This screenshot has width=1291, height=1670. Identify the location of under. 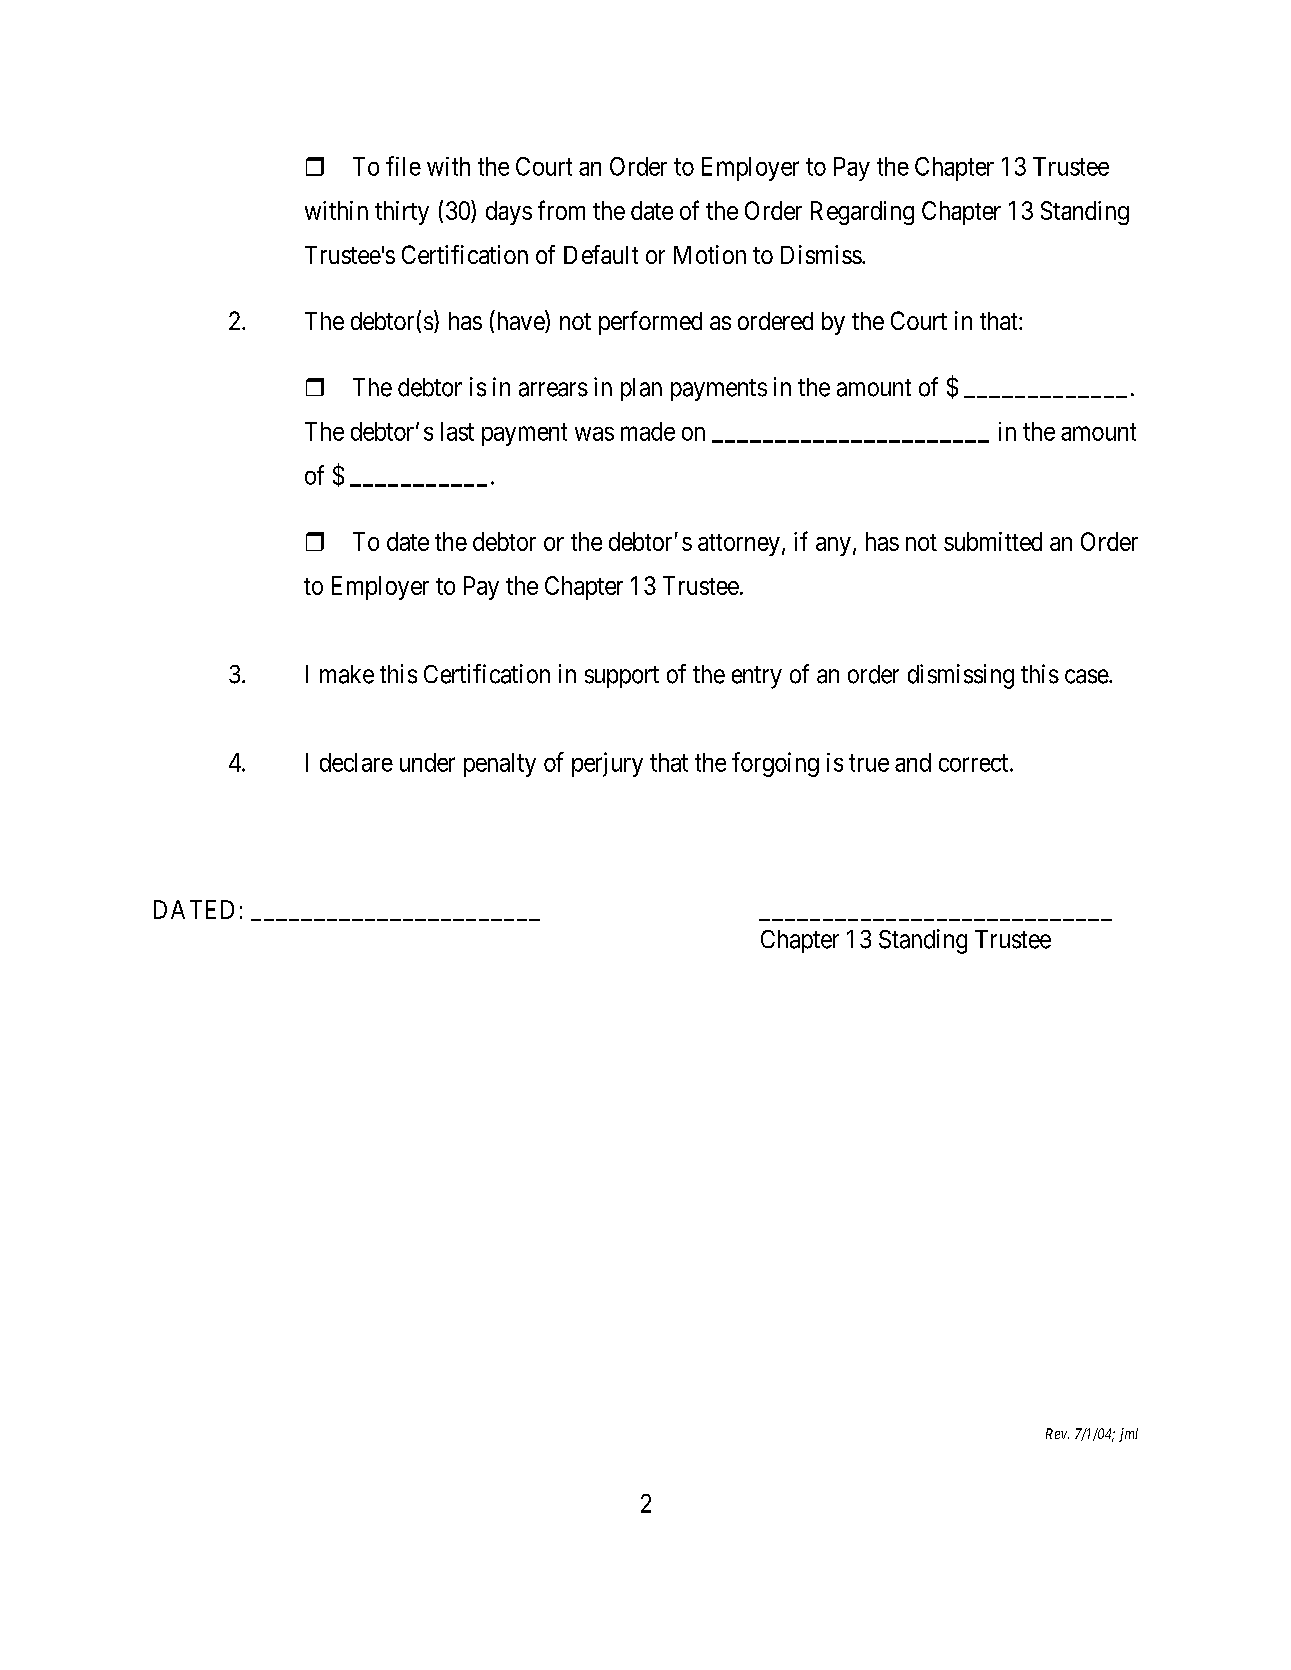
(427, 762).
